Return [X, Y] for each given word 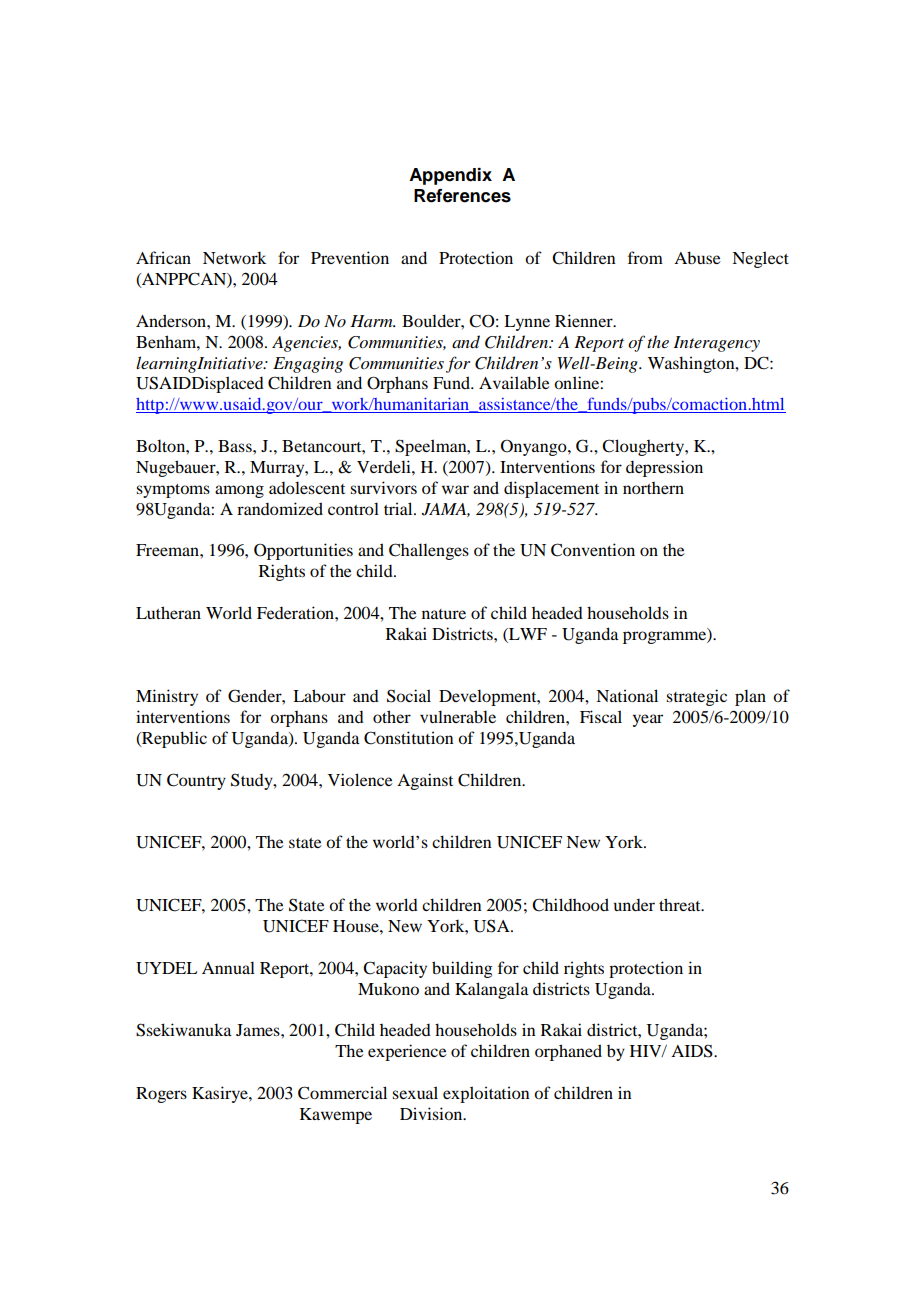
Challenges [429, 551]
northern [653, 488]
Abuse [697, 257]
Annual [228, 967]
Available [514, 382]
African [163, 257]
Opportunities [303, 551]
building [462, 969]
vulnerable [458, 716]
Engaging [308, 365]
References [462, 196]
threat [681, 904]
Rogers [161, 1095]
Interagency [716, 344]
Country [196, 781]
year [648, 720]
